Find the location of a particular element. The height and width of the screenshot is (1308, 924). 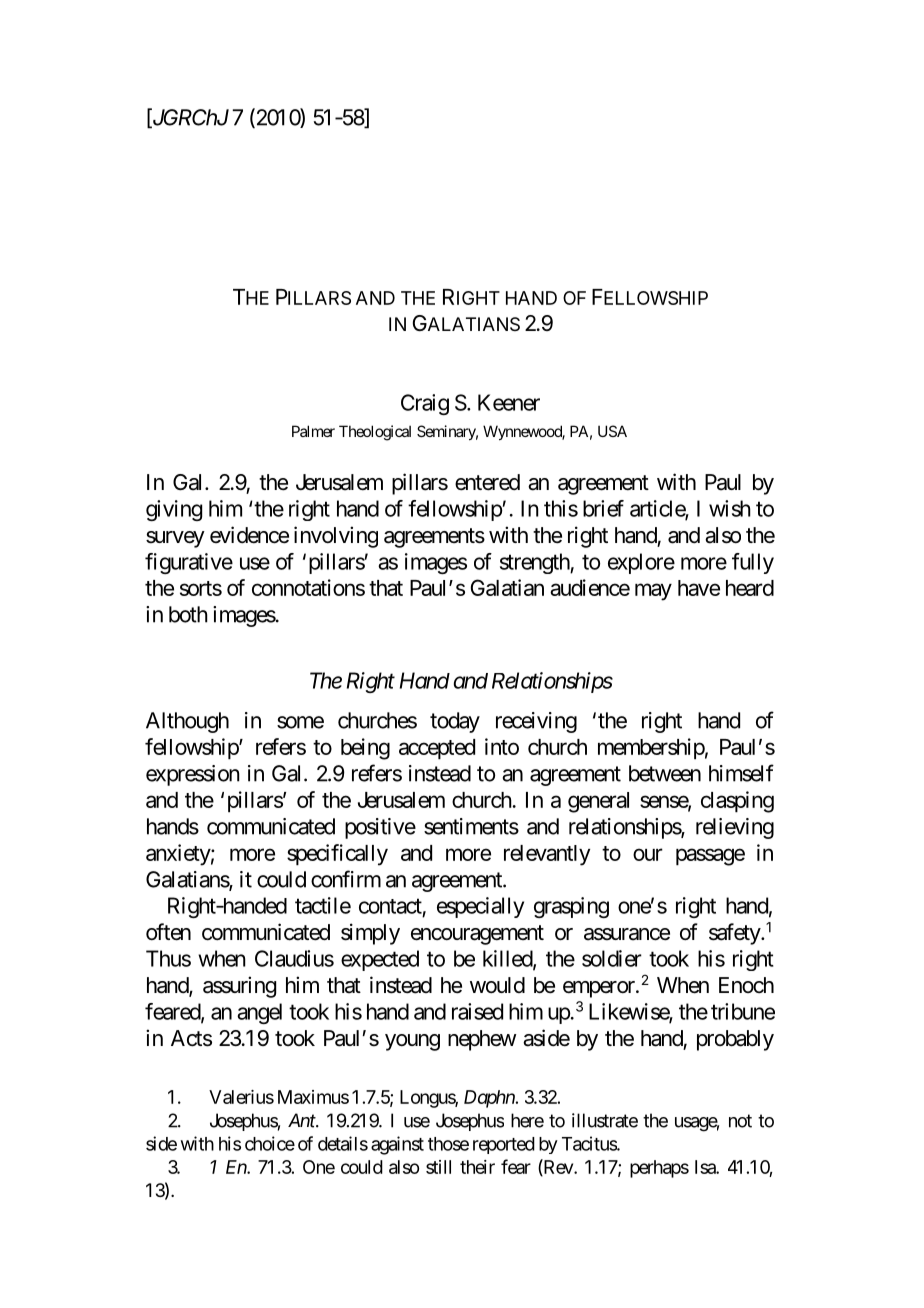

accepted is located at coordinates (437, 749).
